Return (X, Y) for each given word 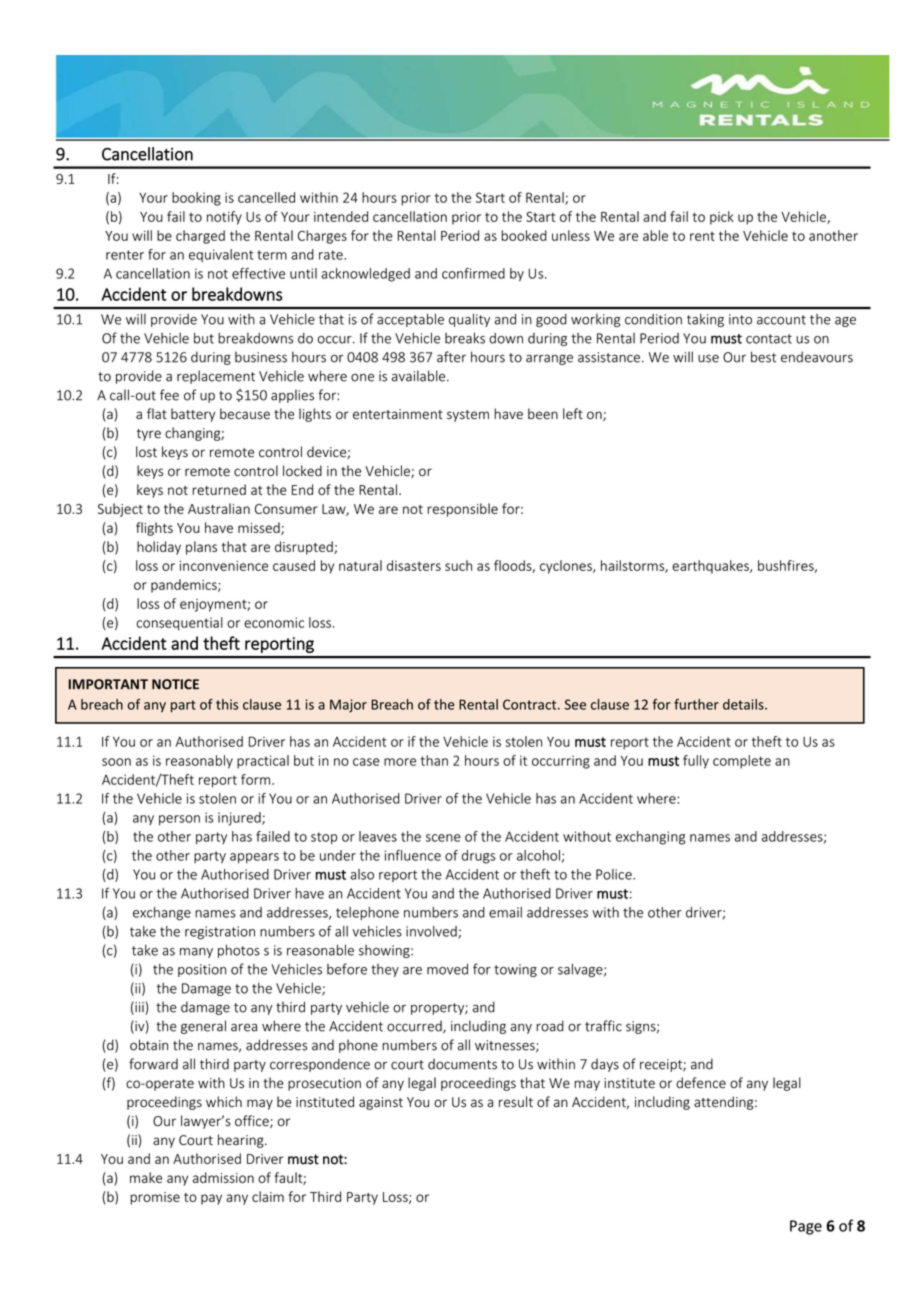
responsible (462, 510)
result (516, 1102)
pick (722, 218)
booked (524, 235)
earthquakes (711, 567)
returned (219, 489)
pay (211, 1199)
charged (200, 237)
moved (447, 969)
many (196, 953)
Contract (531, 704)
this (227, 704)
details (744, 704)
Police (615, 874)
